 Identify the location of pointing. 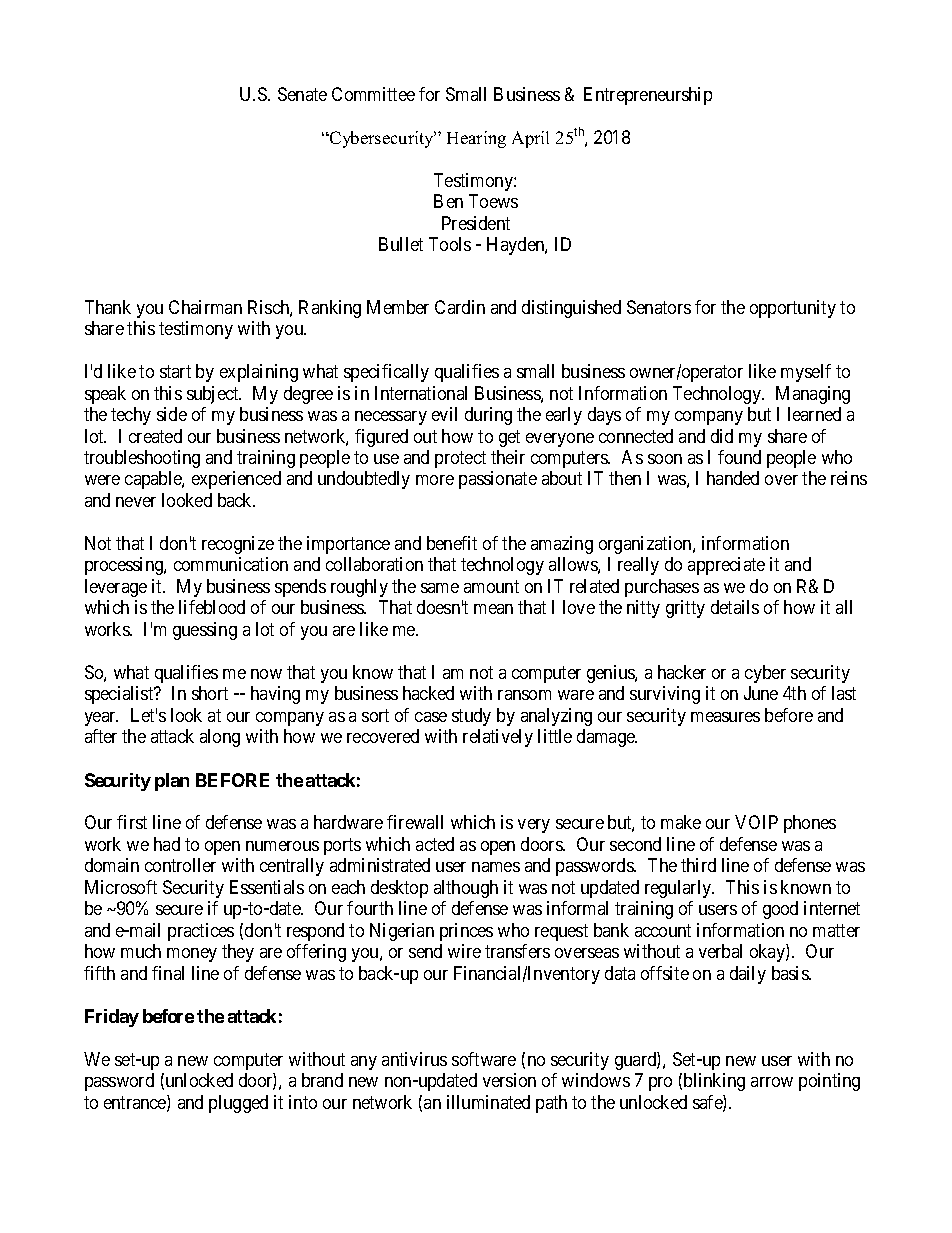
(829, 1082).
